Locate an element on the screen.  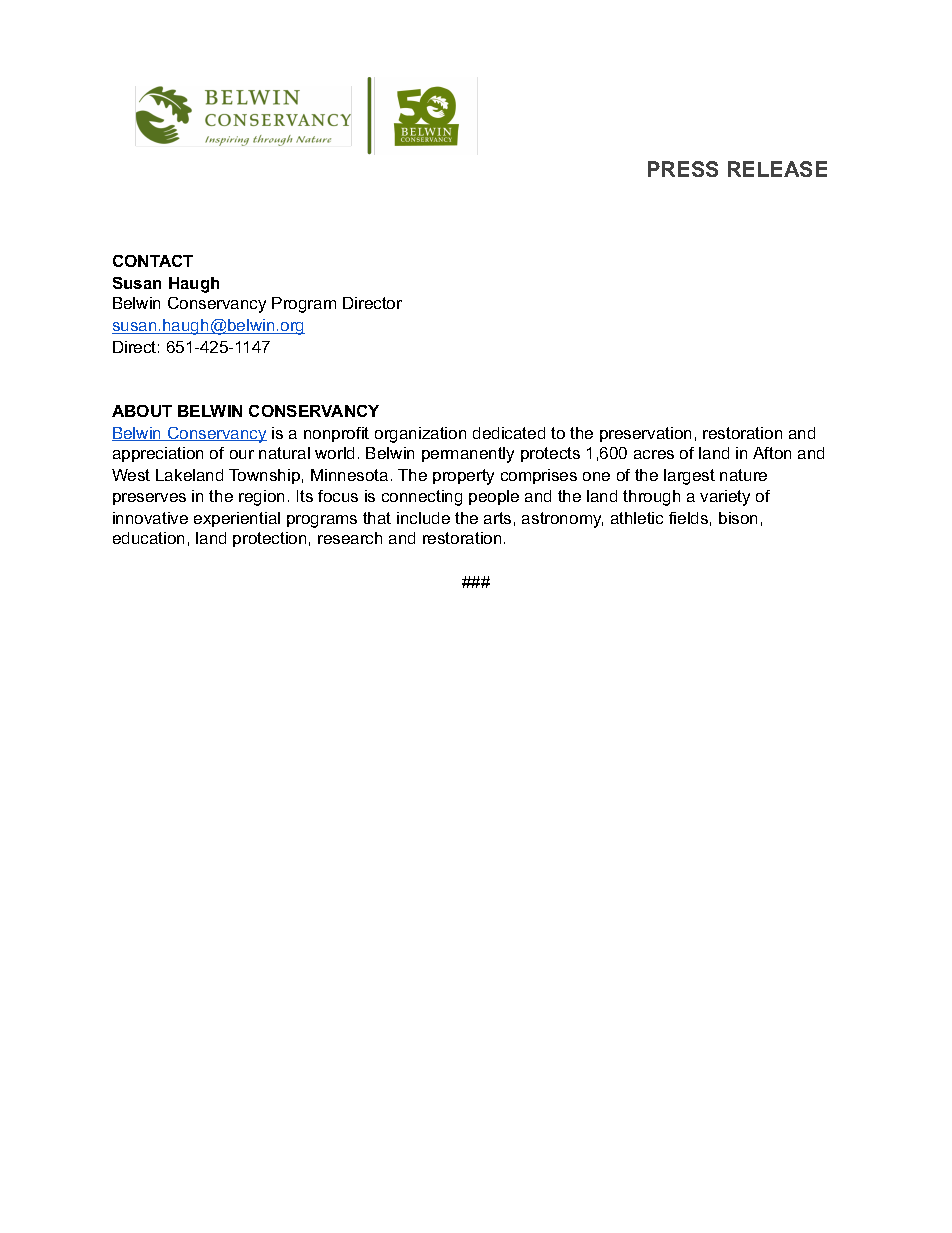
our is located at coordinates (242, 454).
